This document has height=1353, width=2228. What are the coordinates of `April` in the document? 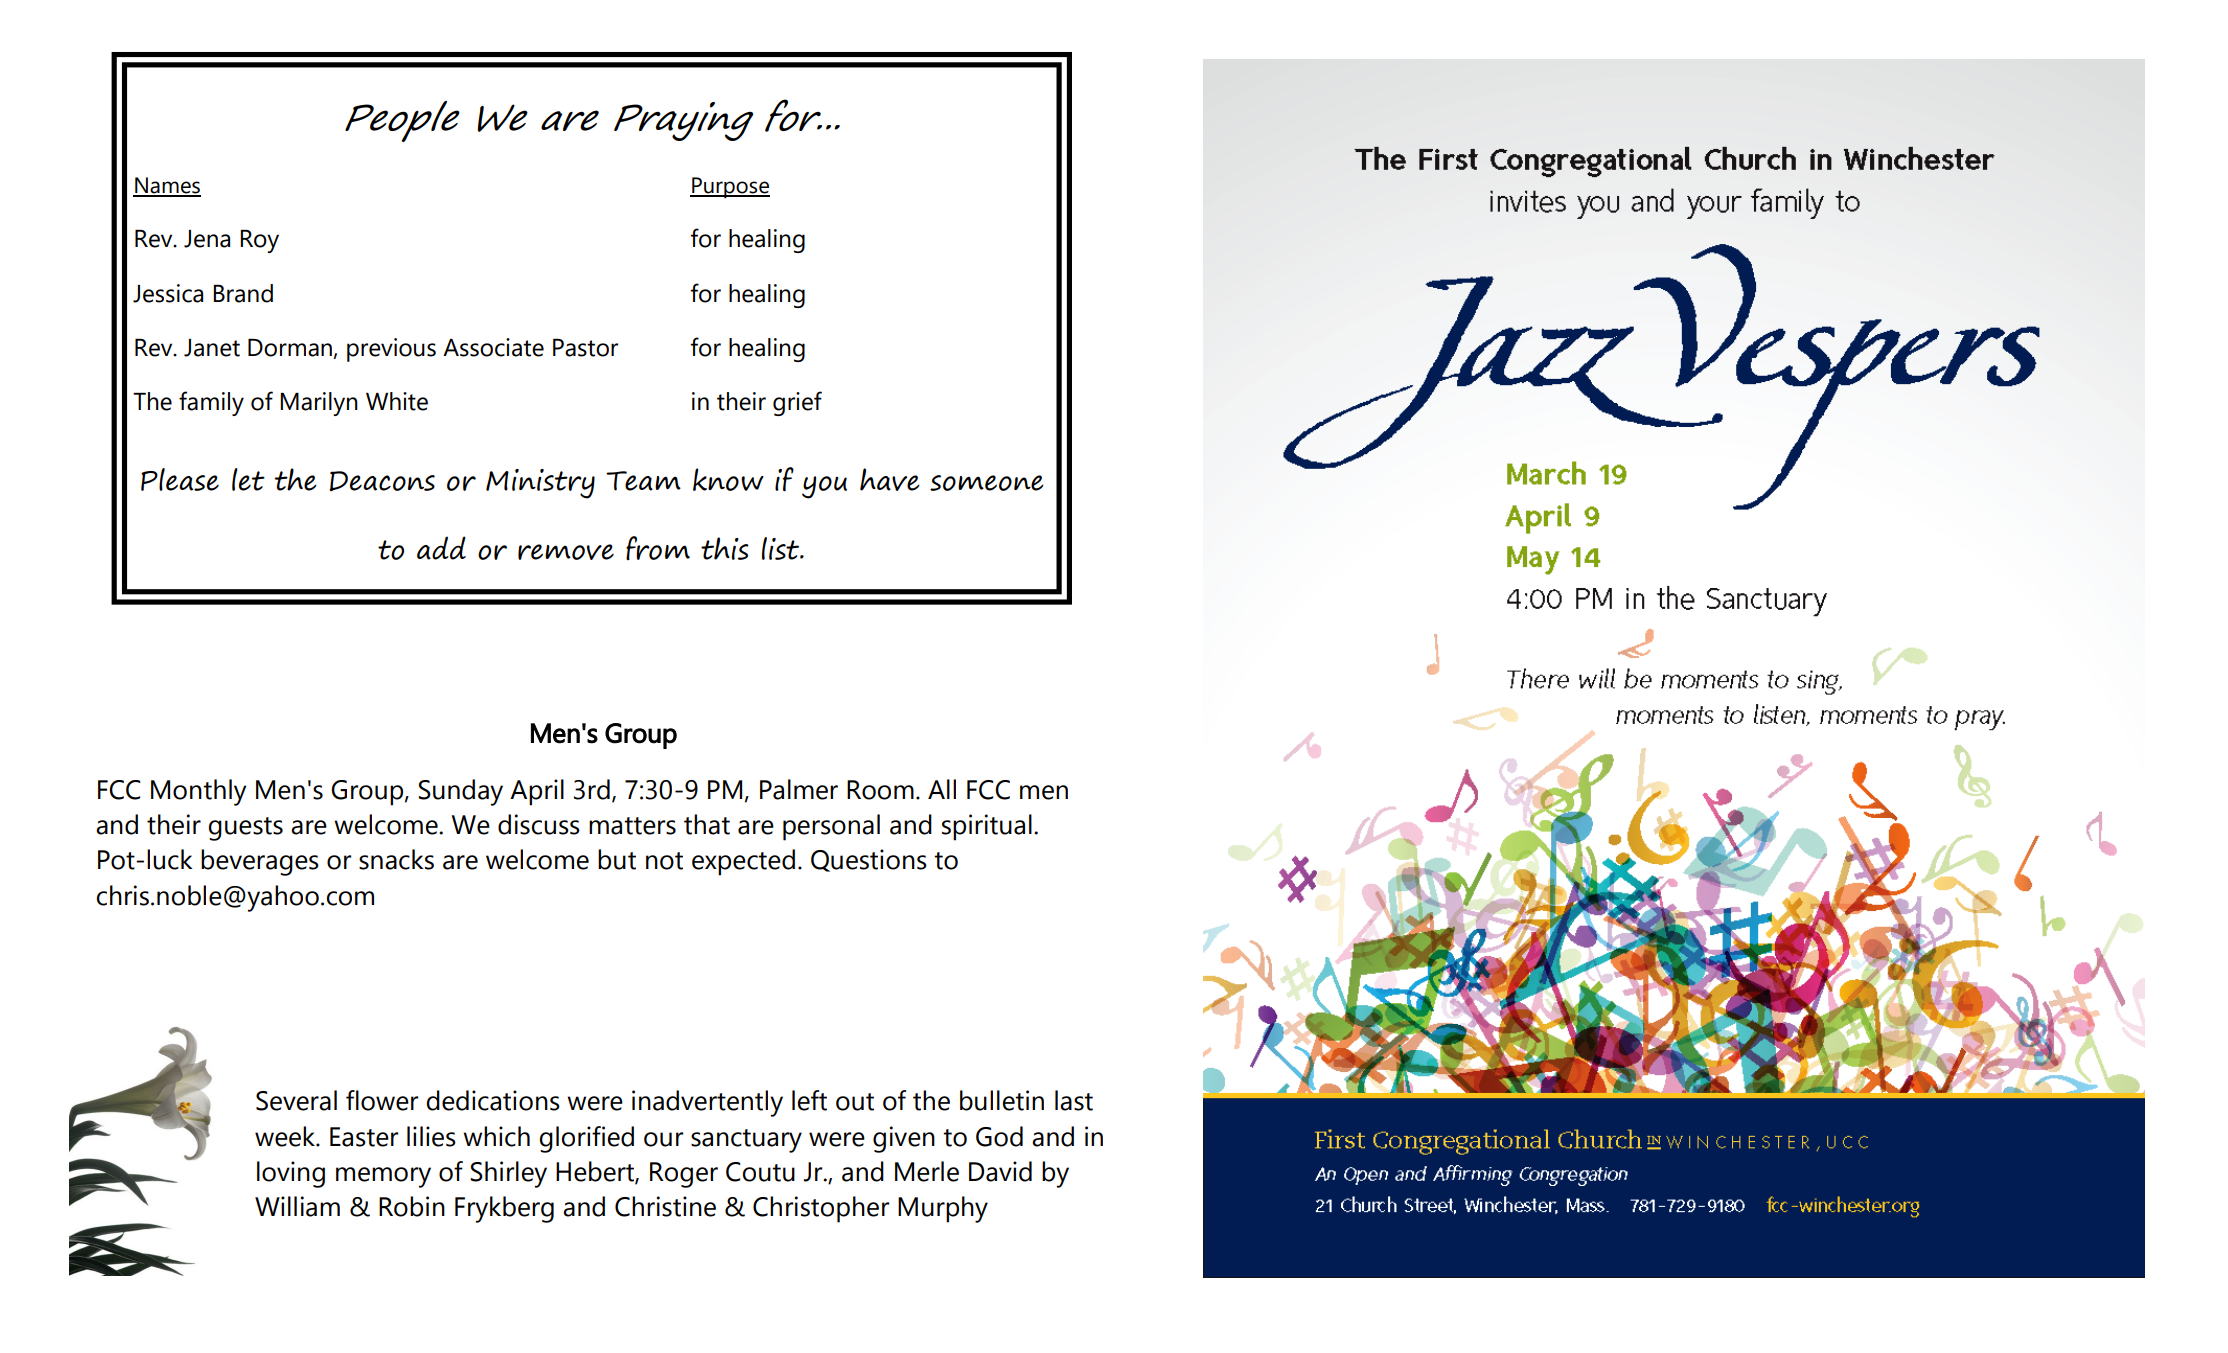 It's located at (537, 792).
